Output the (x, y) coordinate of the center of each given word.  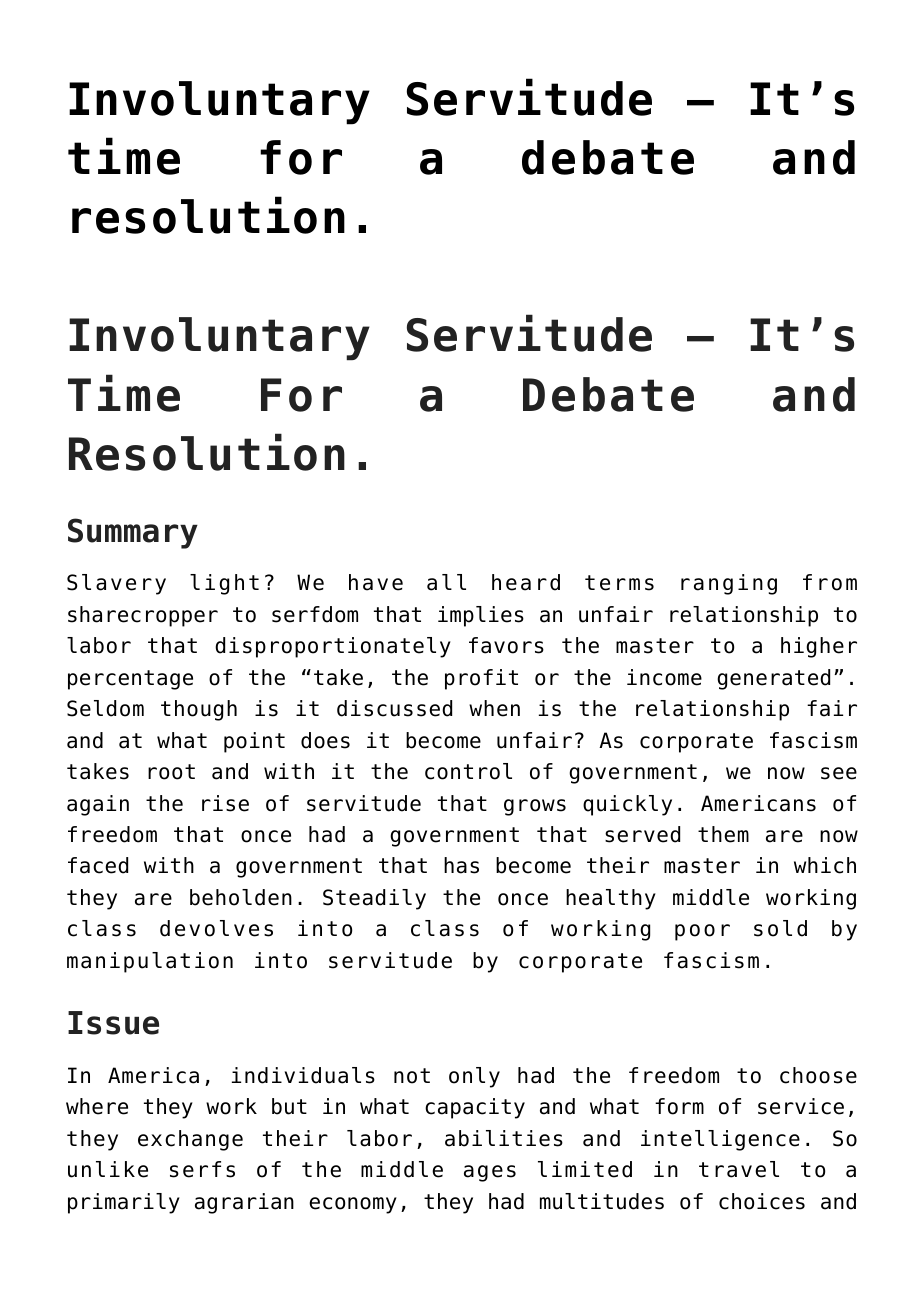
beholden (241, 897)
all (446, 582)
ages (490, 1173)
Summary (133, 533)
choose (818, 1075)
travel (739, 1169)
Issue (113, 1023)
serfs (202, 1169)
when (494, 708)
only (474, 1077)
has (461, 865)
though (199, 710)
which (825, 865)
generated (773, 679)
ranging (729, 584)
